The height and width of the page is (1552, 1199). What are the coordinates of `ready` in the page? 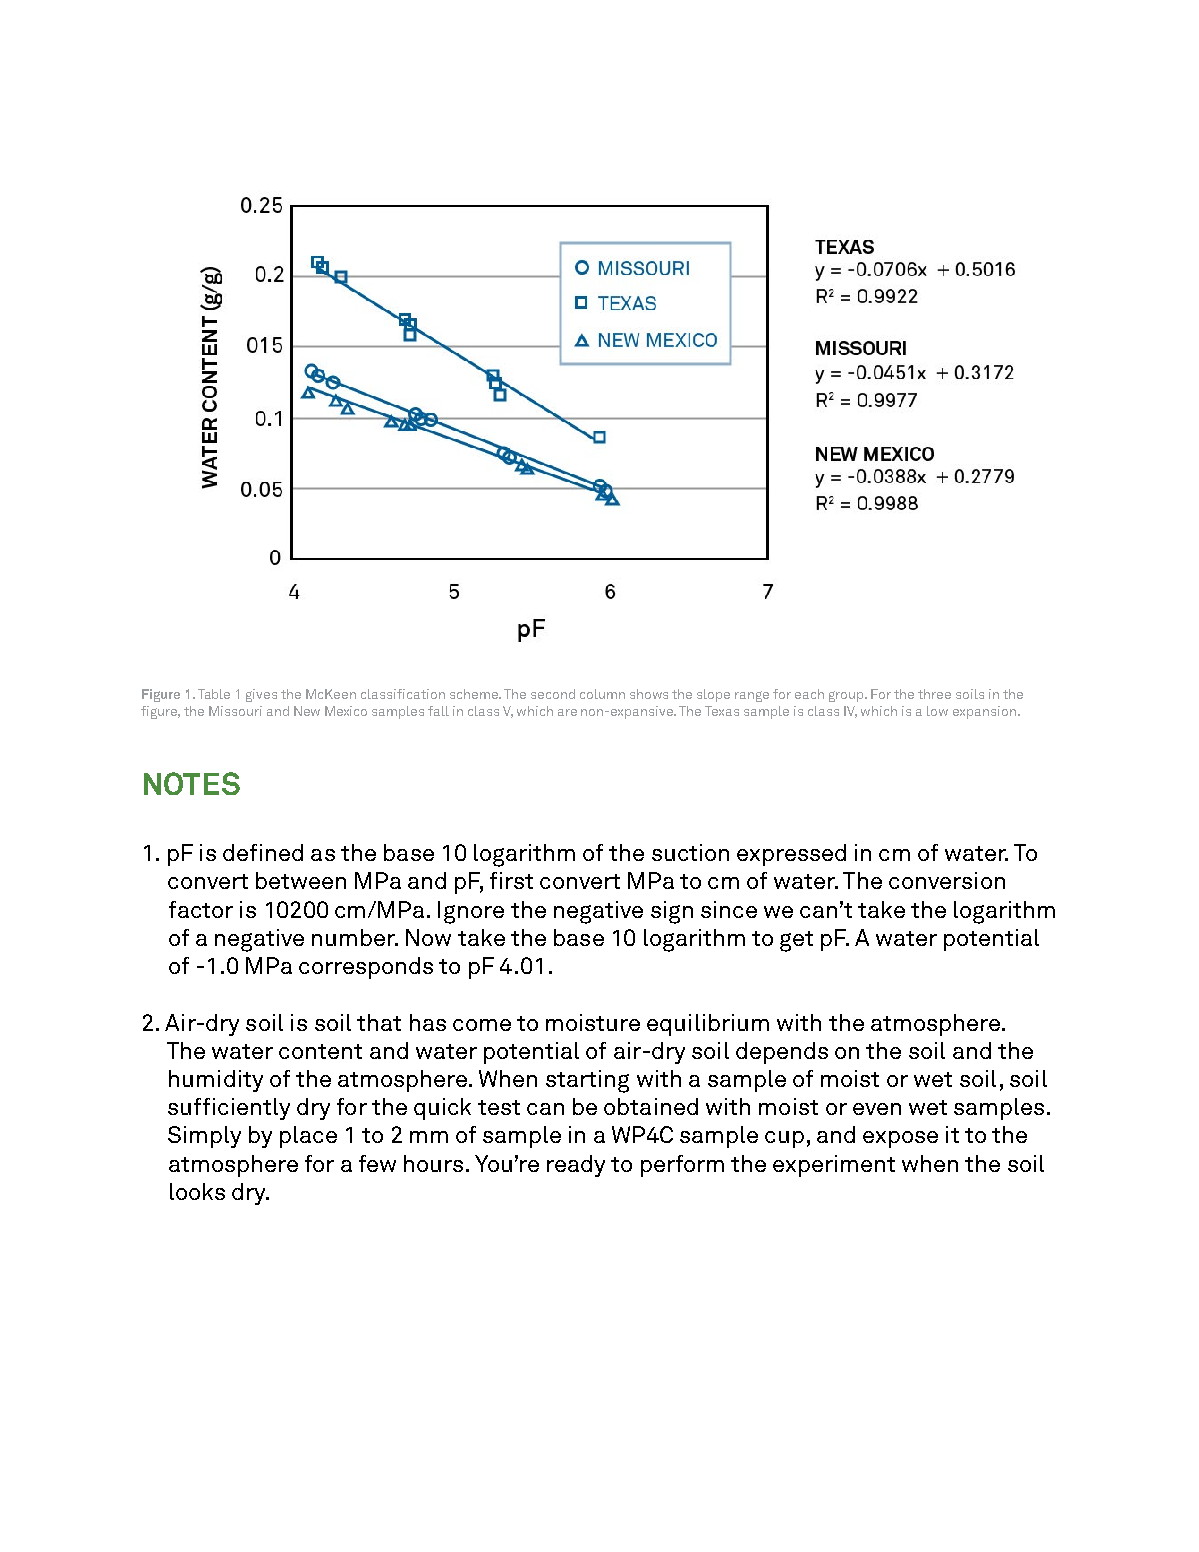 It's located at (576, 1166).
